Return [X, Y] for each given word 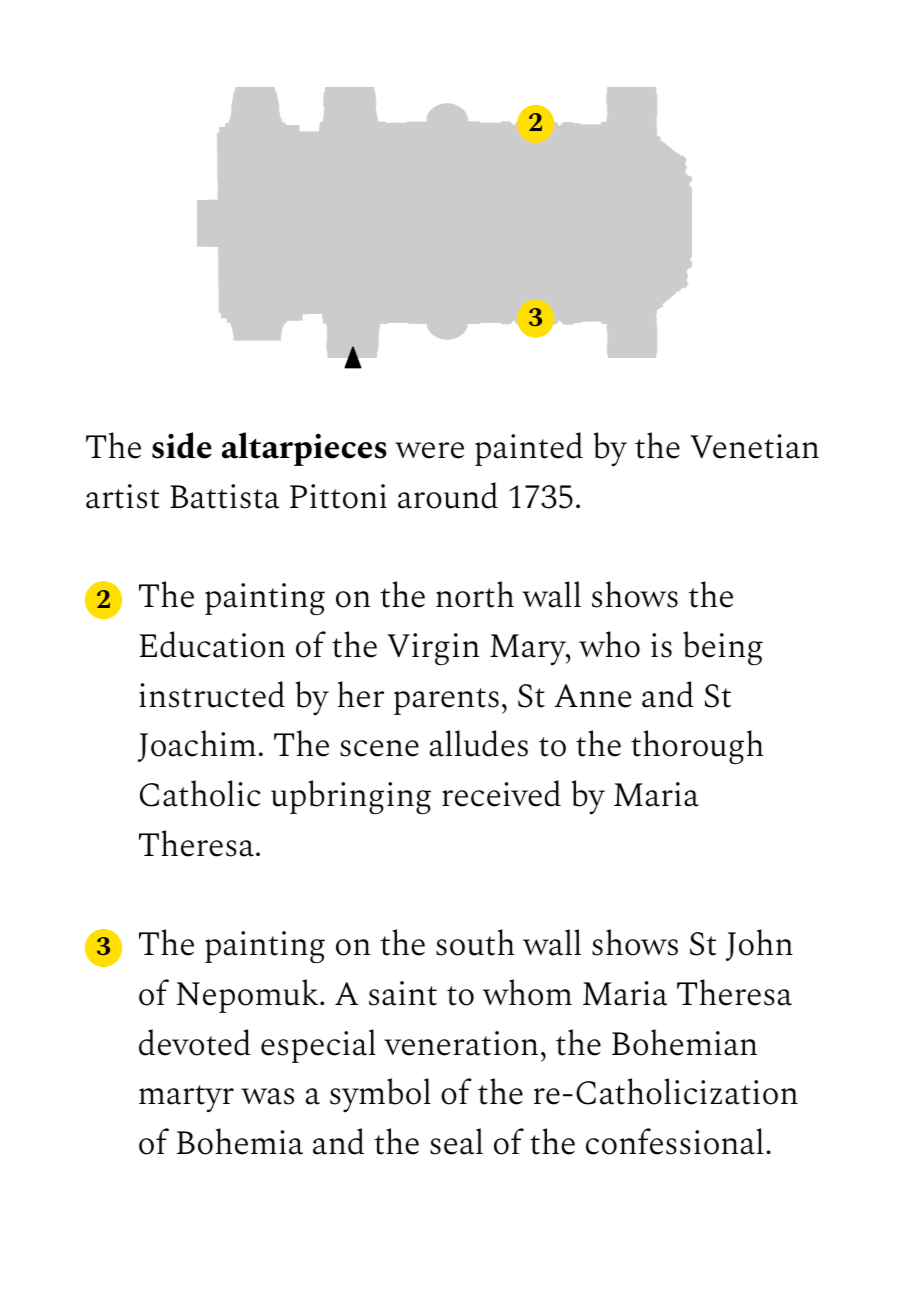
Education [212, 644]
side [182, 445]
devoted [195, 1042]
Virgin [433, 649]
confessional [675, 1141]
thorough [697, 747]
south [475, 942]
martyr [186, 1098]
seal [456, 1141]
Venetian [754, 446]
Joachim [197, 746]
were [429, 450]
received [501, 793]
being [723, 648]
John [759, 945]
